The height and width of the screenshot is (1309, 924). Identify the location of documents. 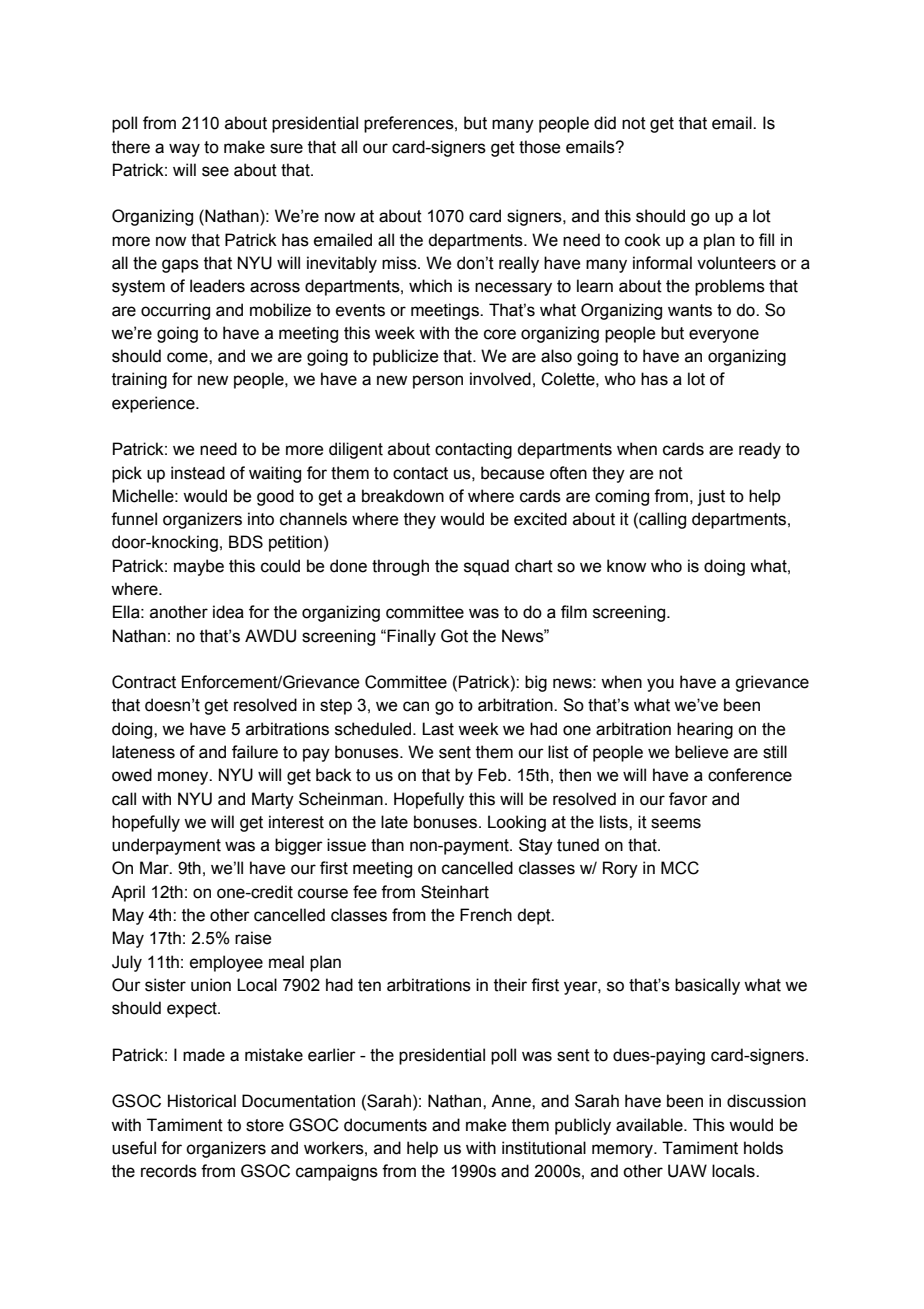
(385, 1125).
